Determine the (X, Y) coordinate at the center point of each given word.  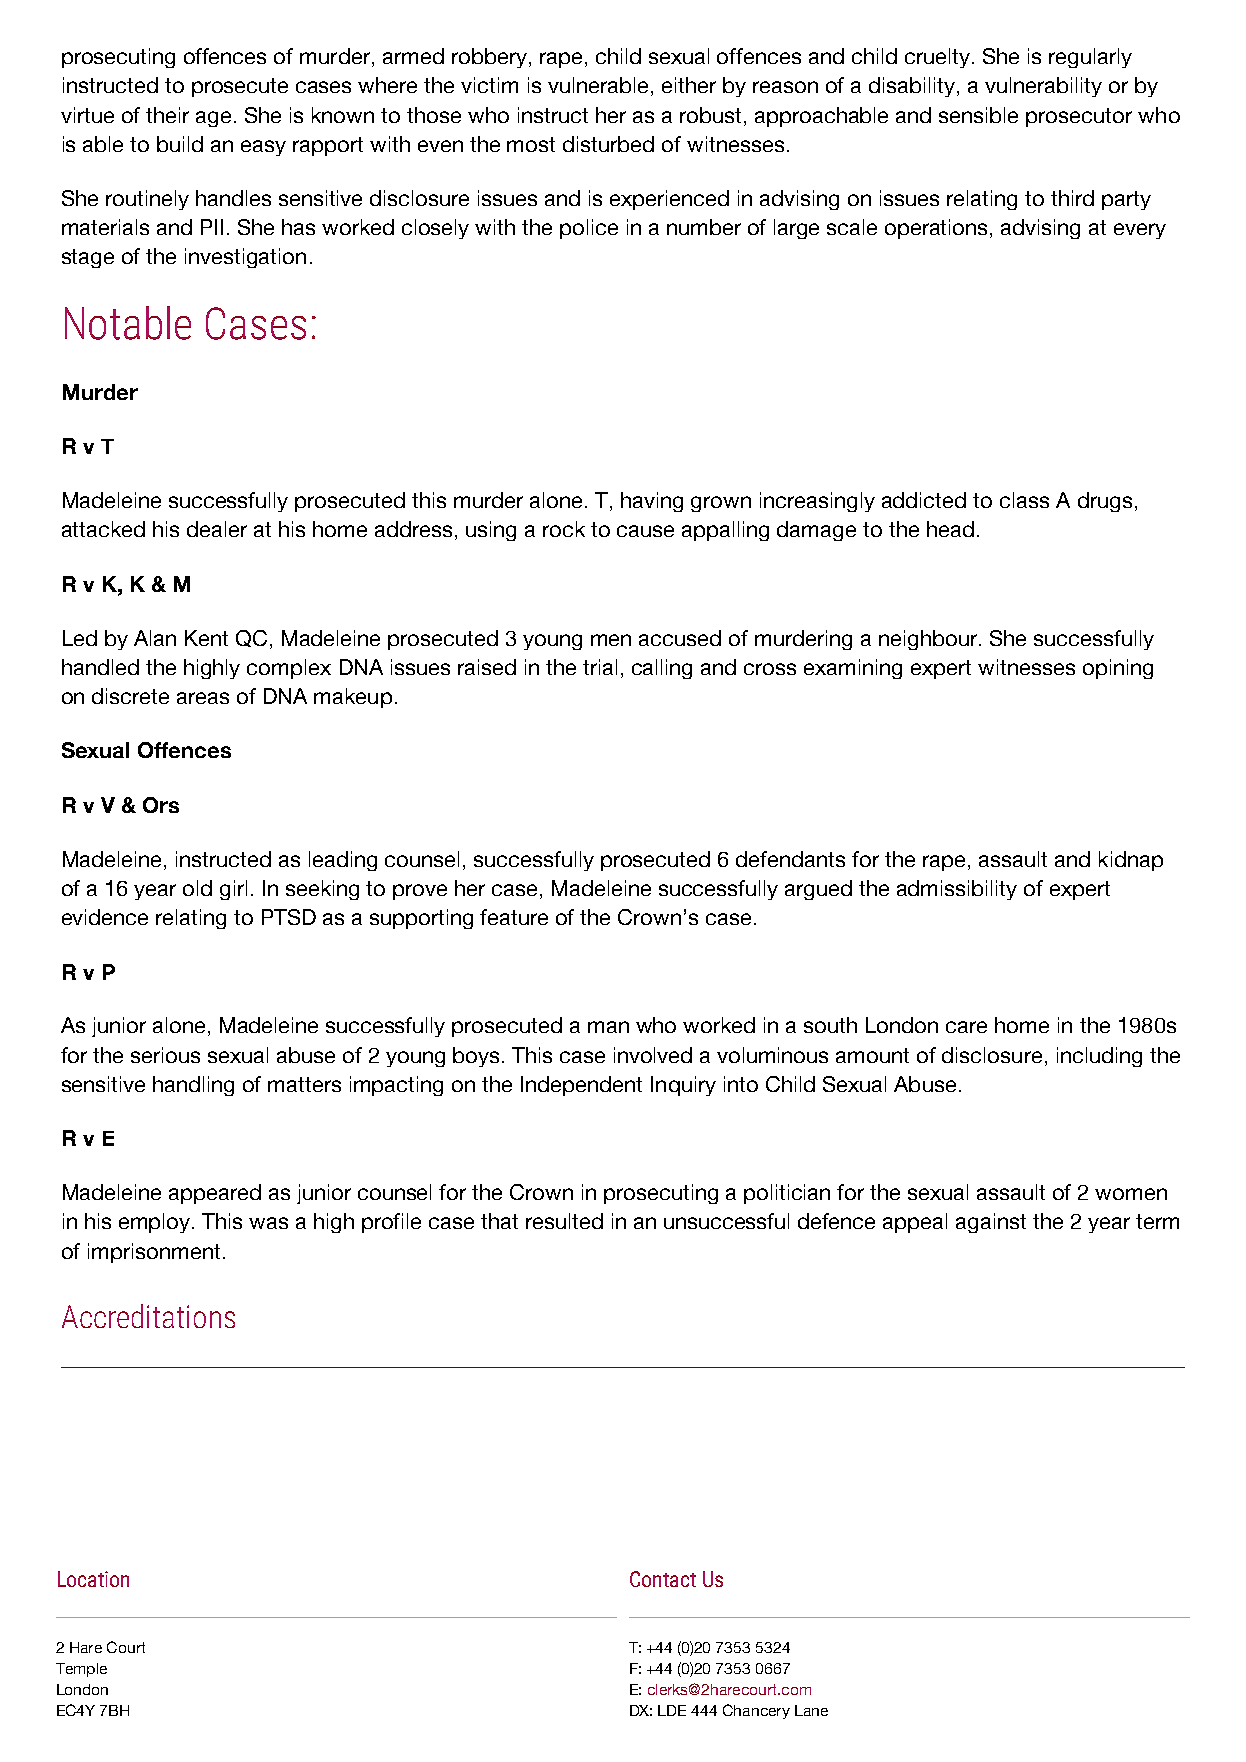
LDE (672, 1710)
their (167, 115)
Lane (811, 1710)
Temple (81, 1670)
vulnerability (1043, 87)
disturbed (608, 144)
